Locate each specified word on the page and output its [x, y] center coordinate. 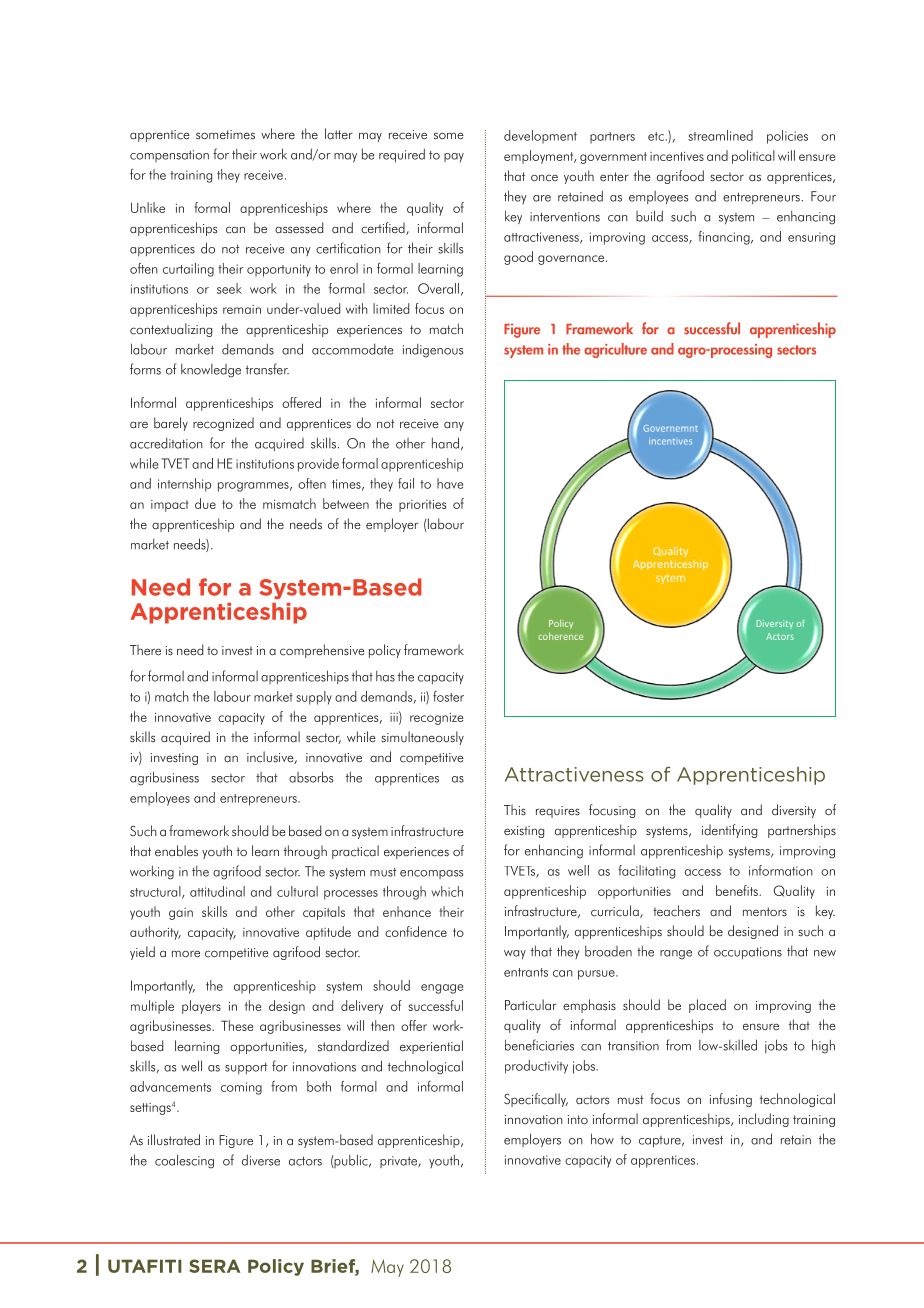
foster [448, 696]
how [602, 1139]
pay [454, 157]
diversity [794, 811]
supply [314, 698]
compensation [169, 156]
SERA [214, 1266]
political [753, 157]
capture [661, 1142]
